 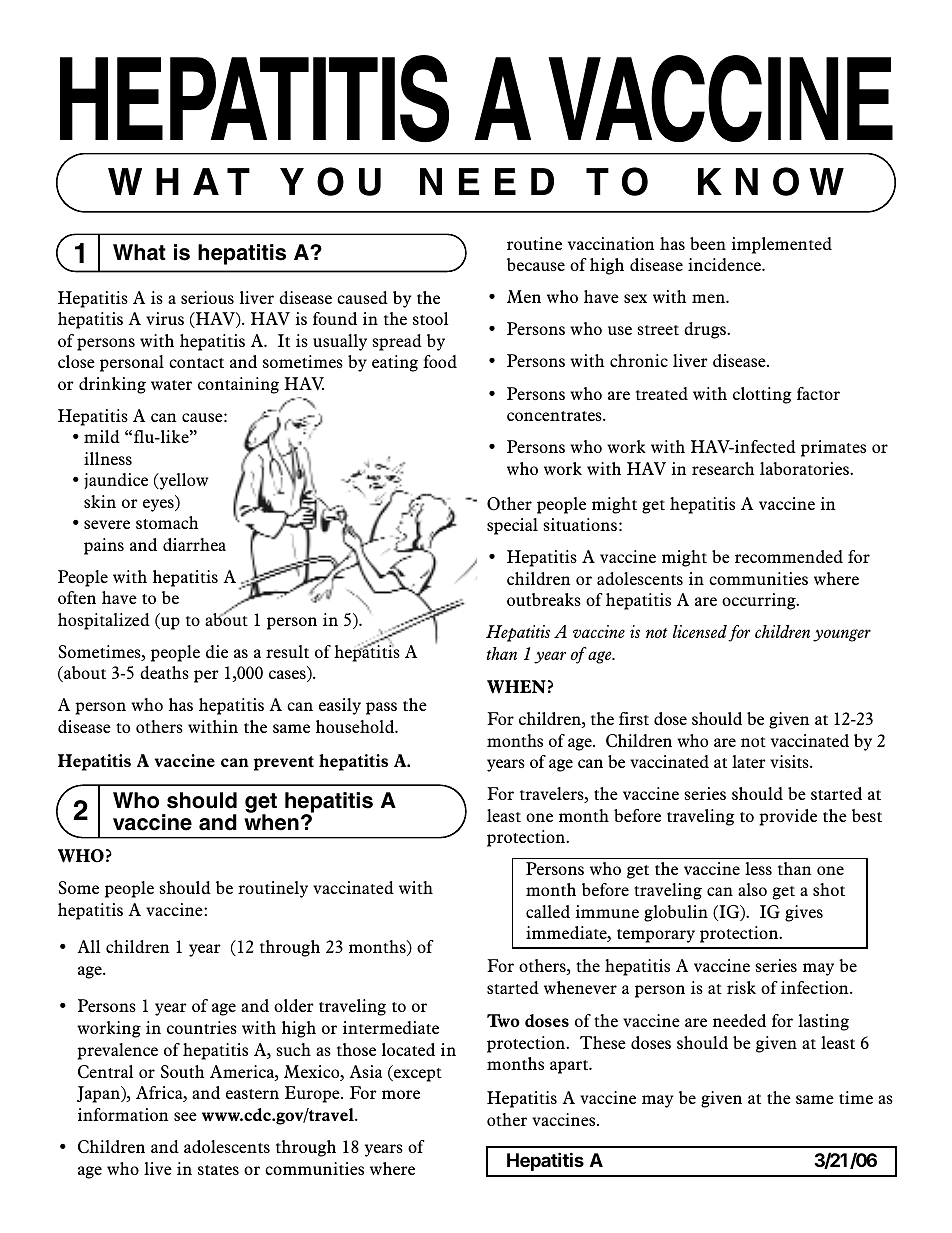 What do you see at coordinates (781, 245) in the screenshot?
I see `implemented` at bounding box center [781, 245].
